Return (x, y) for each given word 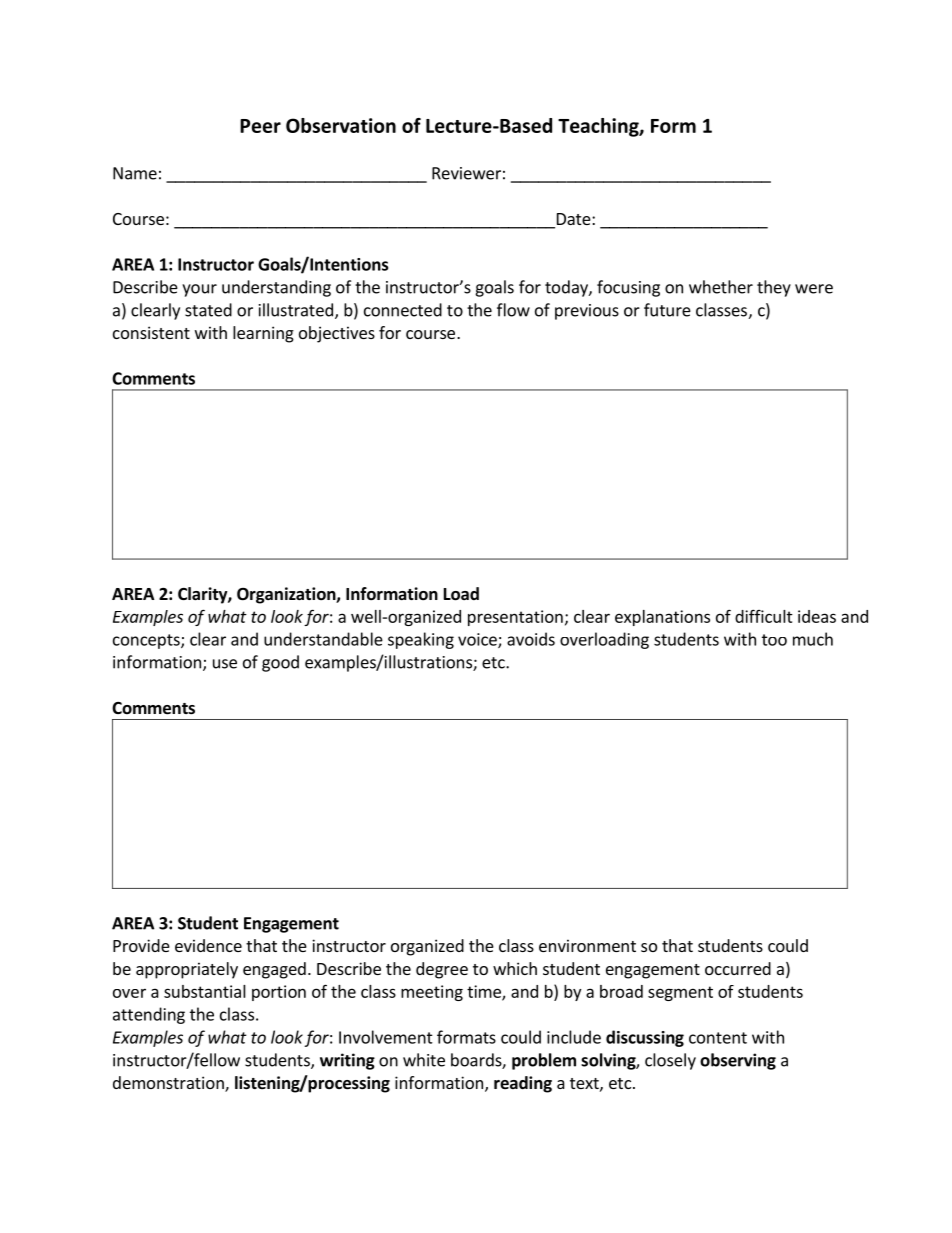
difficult (764, 616)
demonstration (169, 1084)
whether (721, 287)
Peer (260, 126)
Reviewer (466, 173)
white (424, 1060)
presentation (515, 618)
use (225, 664)
